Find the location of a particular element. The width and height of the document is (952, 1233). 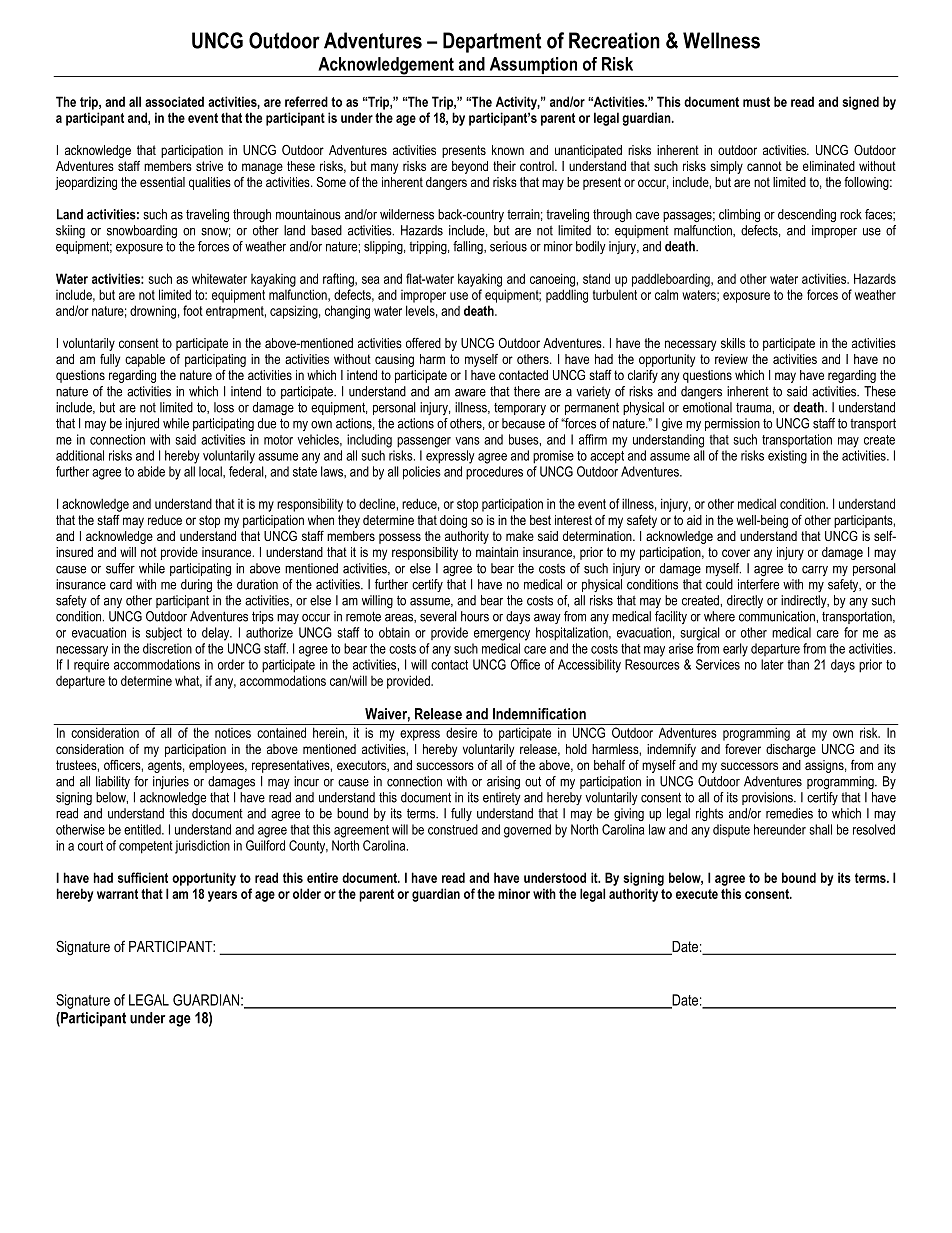

skills is located at coordinates (733, 343).
